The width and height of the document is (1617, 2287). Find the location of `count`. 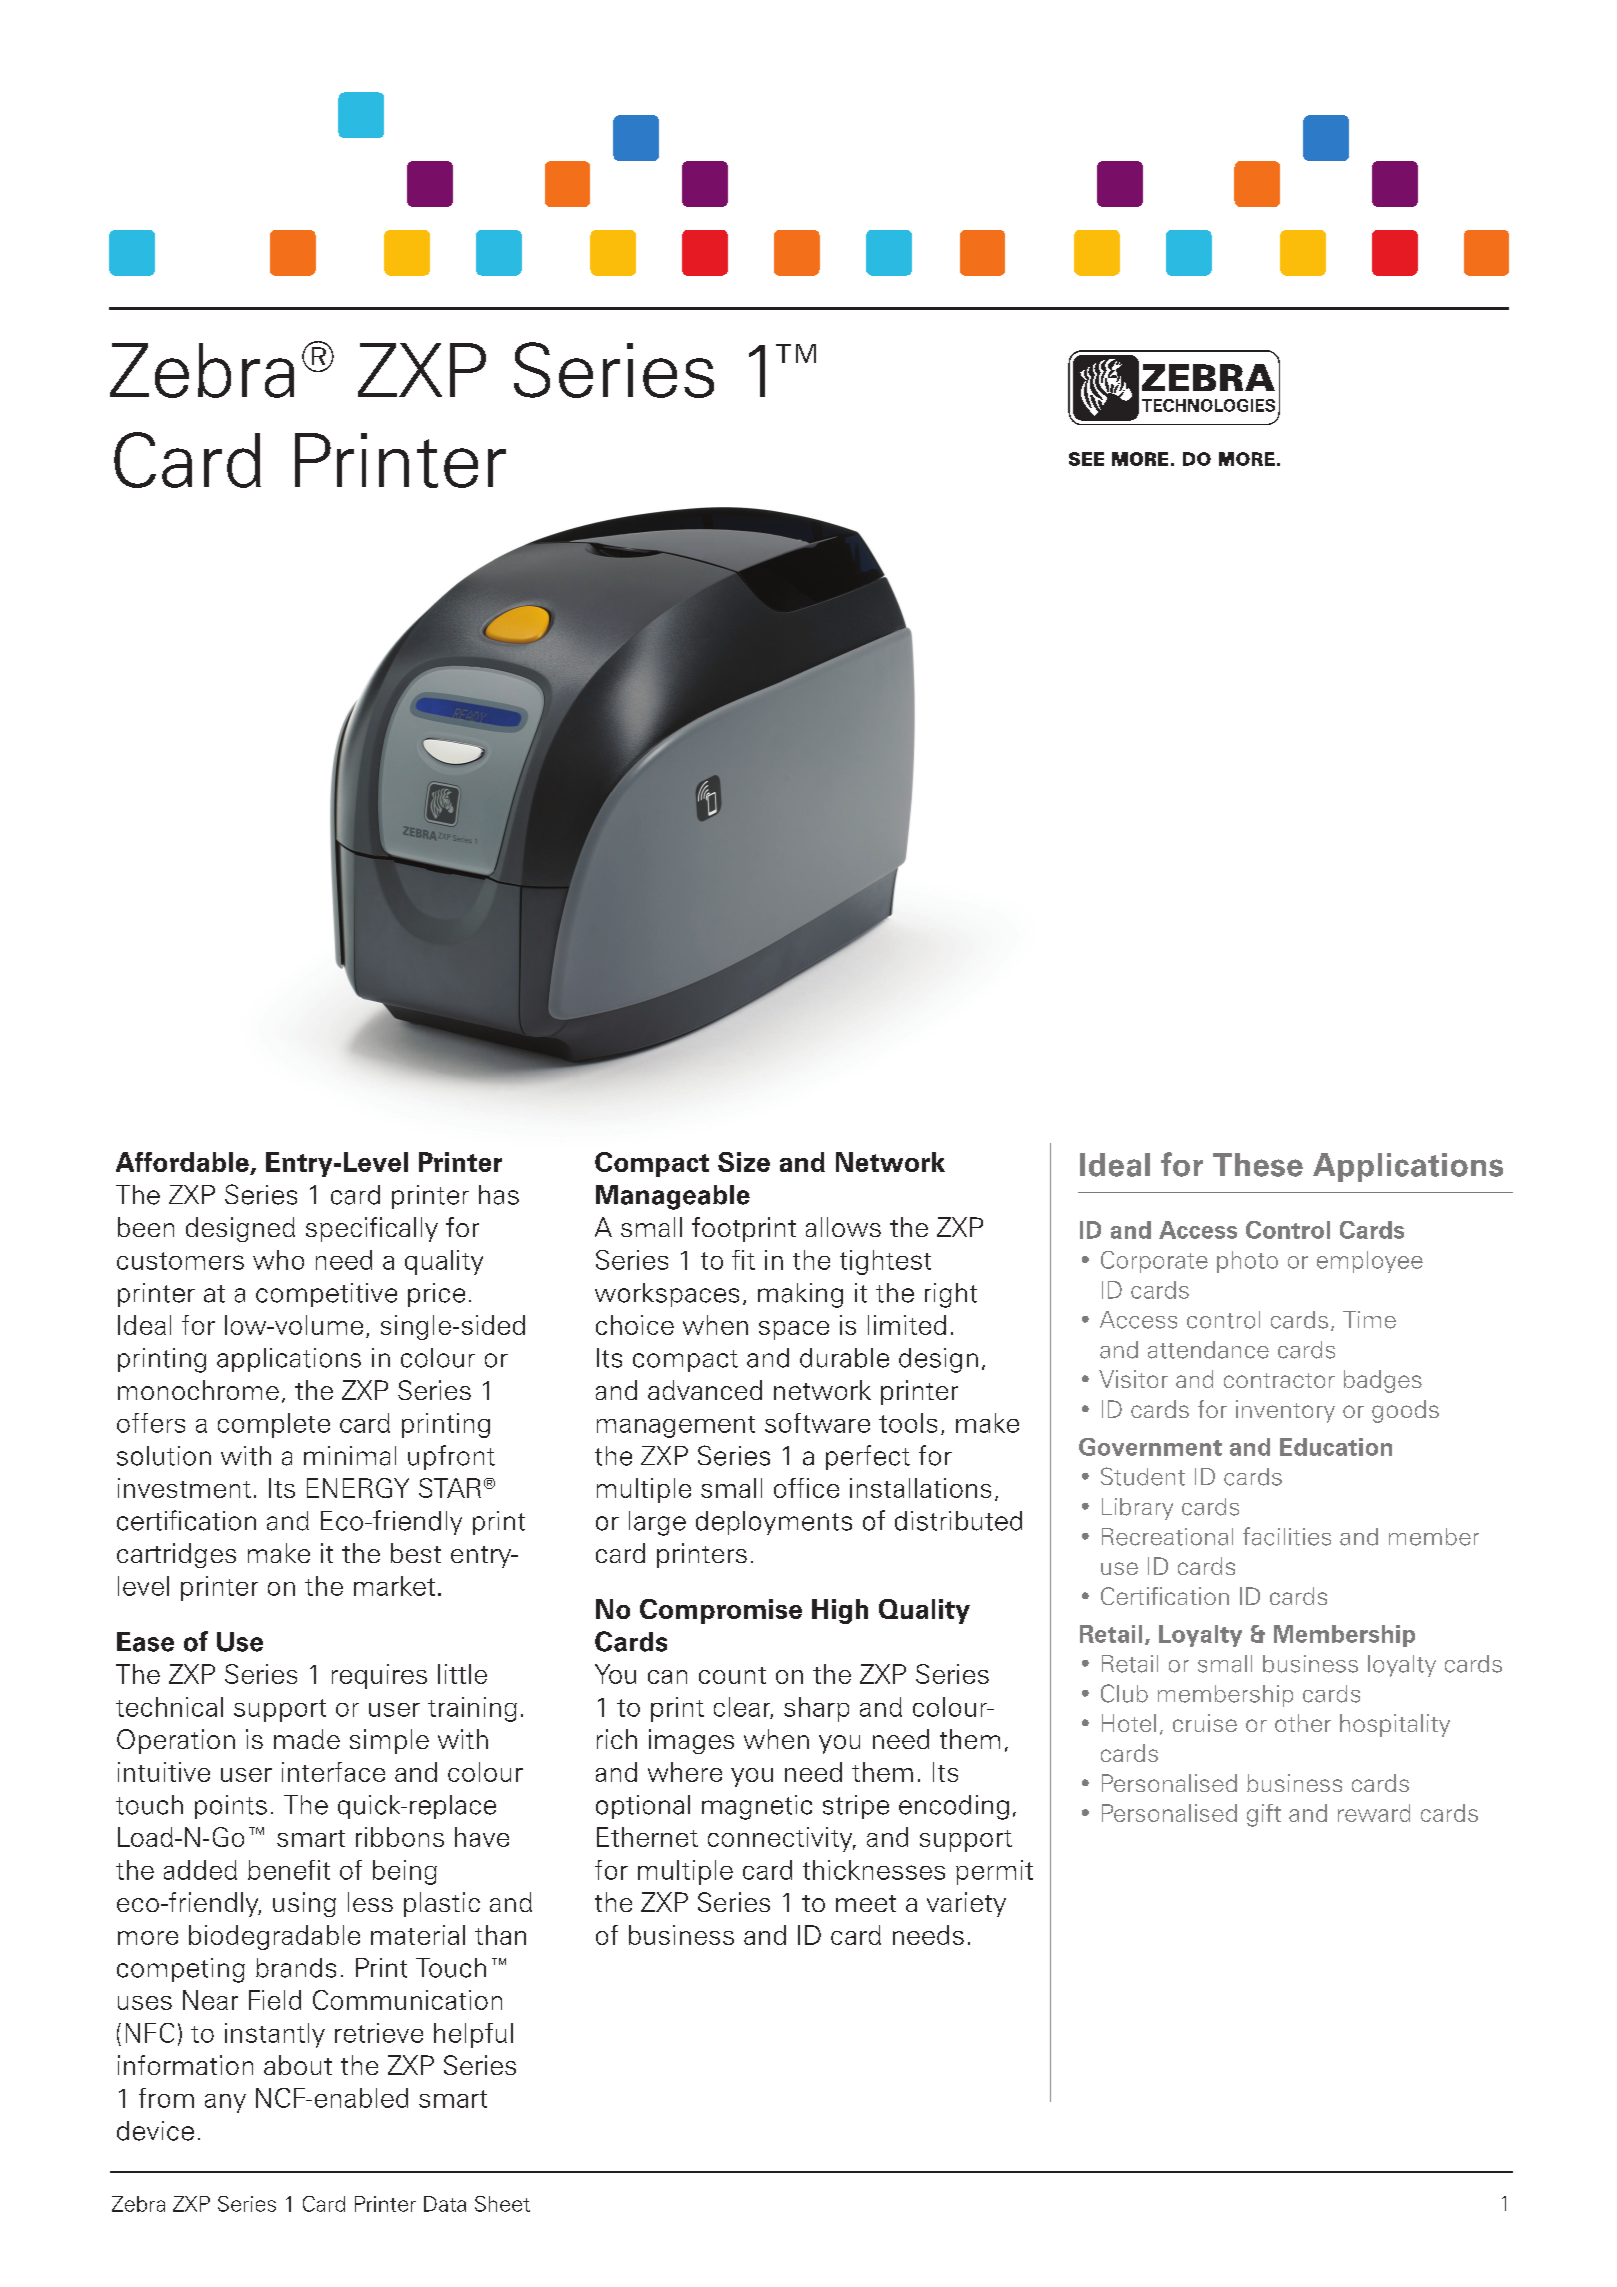

count is located at coordinates (732, 1675).
